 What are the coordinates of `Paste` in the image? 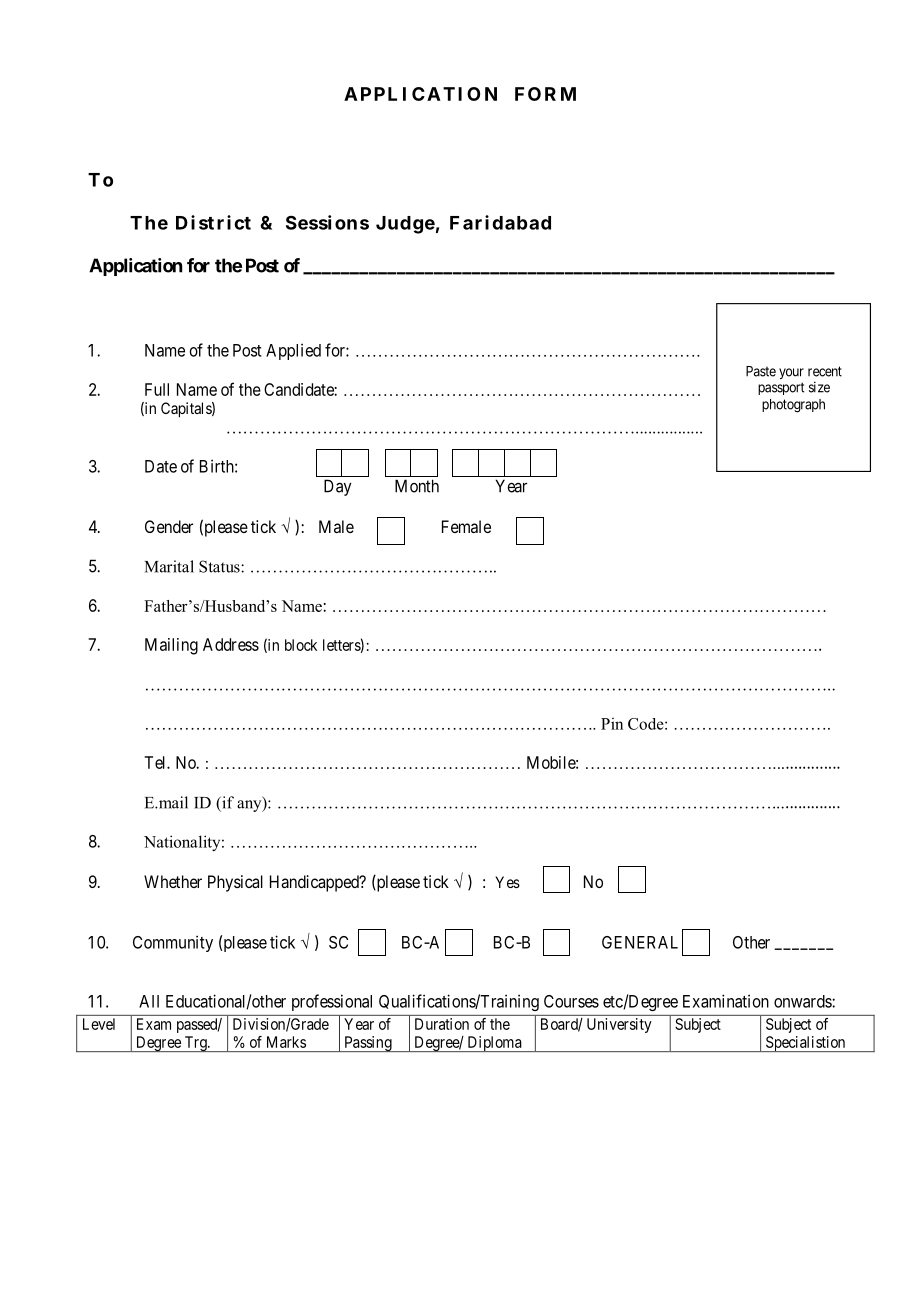 It's located at (761, 371).
